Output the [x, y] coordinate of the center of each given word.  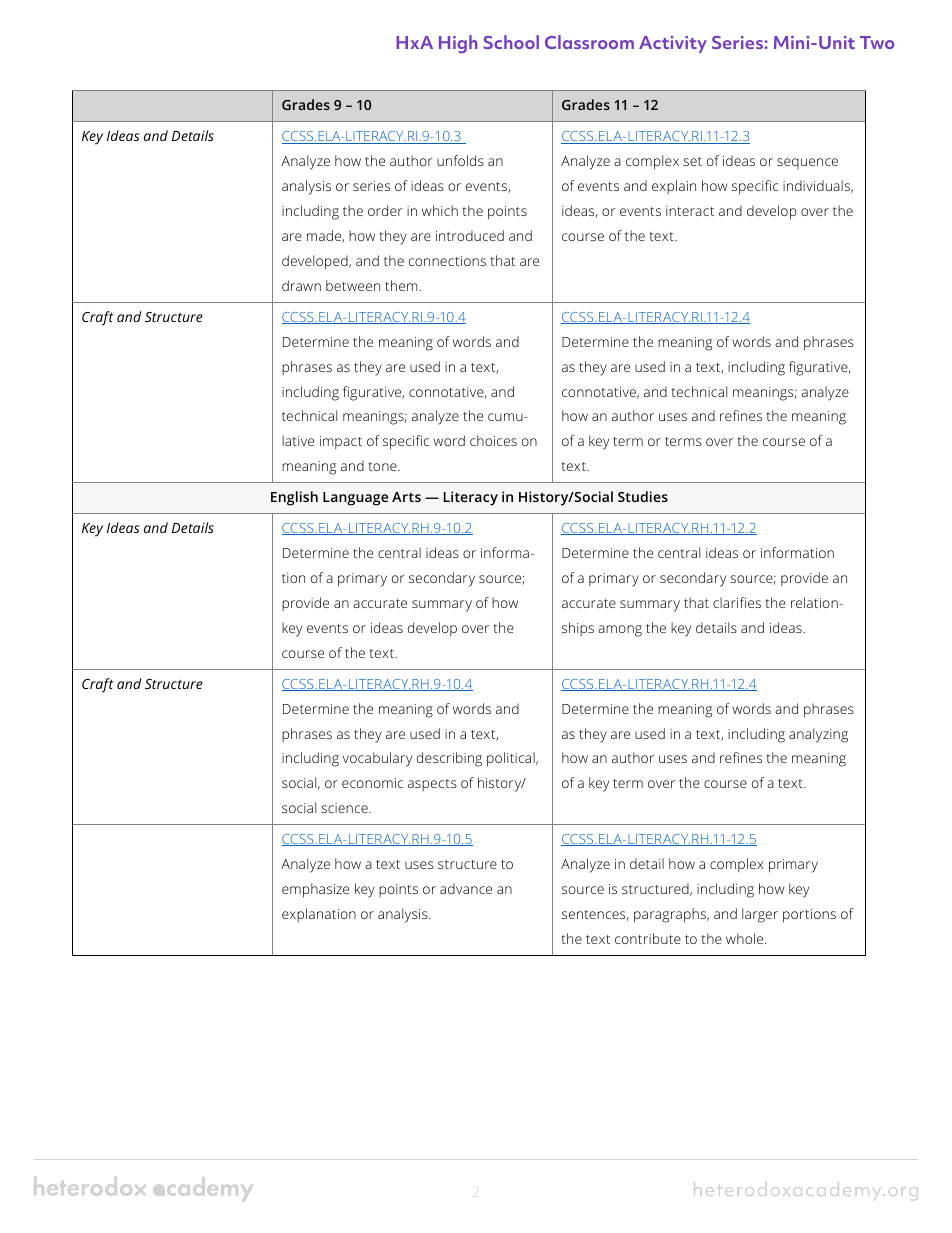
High [458, 44]
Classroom [589, 42]
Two [877, 42]
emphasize [315, 890]
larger [760, 915]
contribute [648, 938]
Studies [643, 496]
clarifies [737, 602]
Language [355, 499]
